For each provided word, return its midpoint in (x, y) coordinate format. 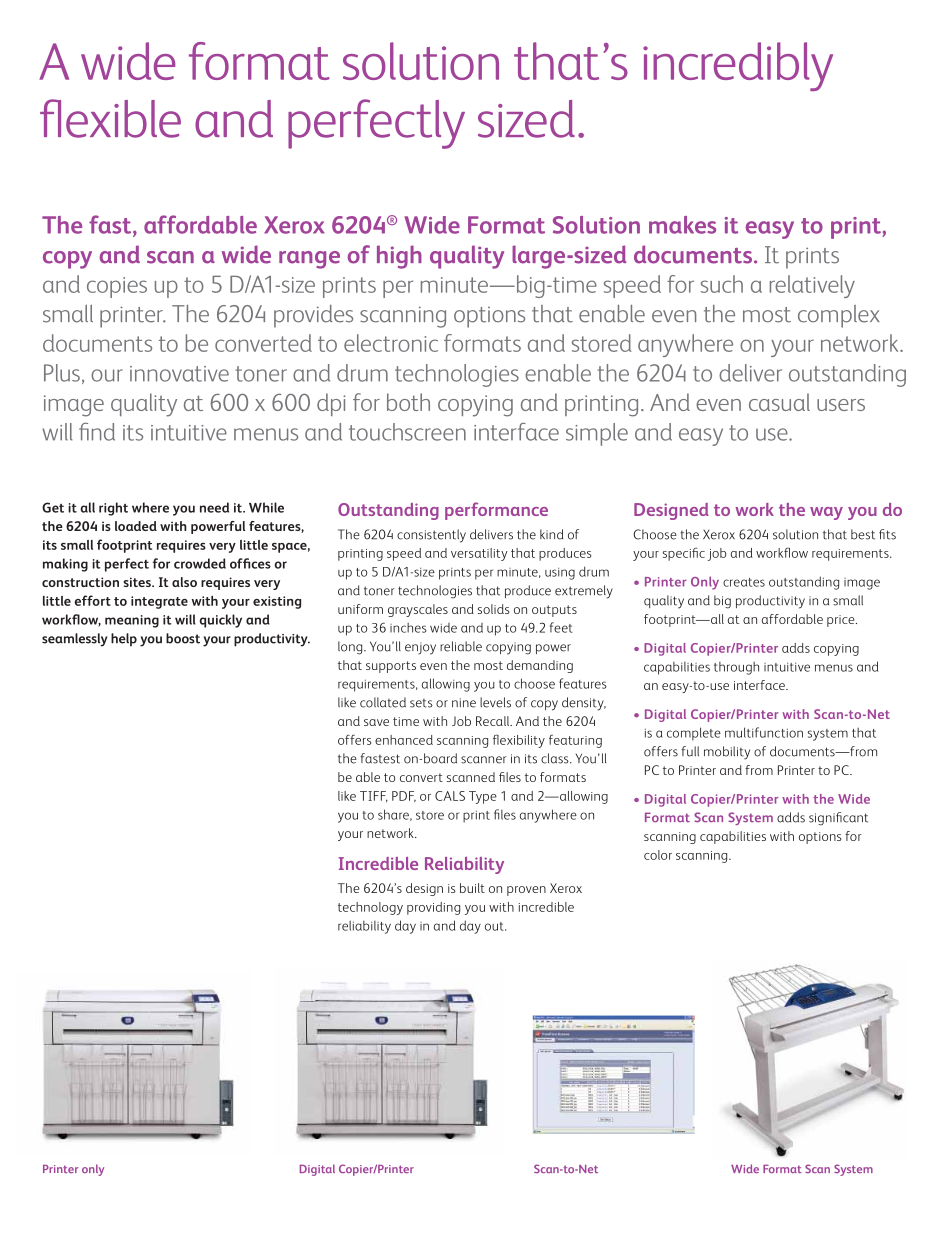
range (309, 260)
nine (464, 703)
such (722, 284)
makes (682, 225)
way (826, 513)
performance (496, 511)
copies (117, 287)
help (124, 639)
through (736, 668)
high (399, 257)
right (113, 509)
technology (370, 908)
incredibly (738, 66)
